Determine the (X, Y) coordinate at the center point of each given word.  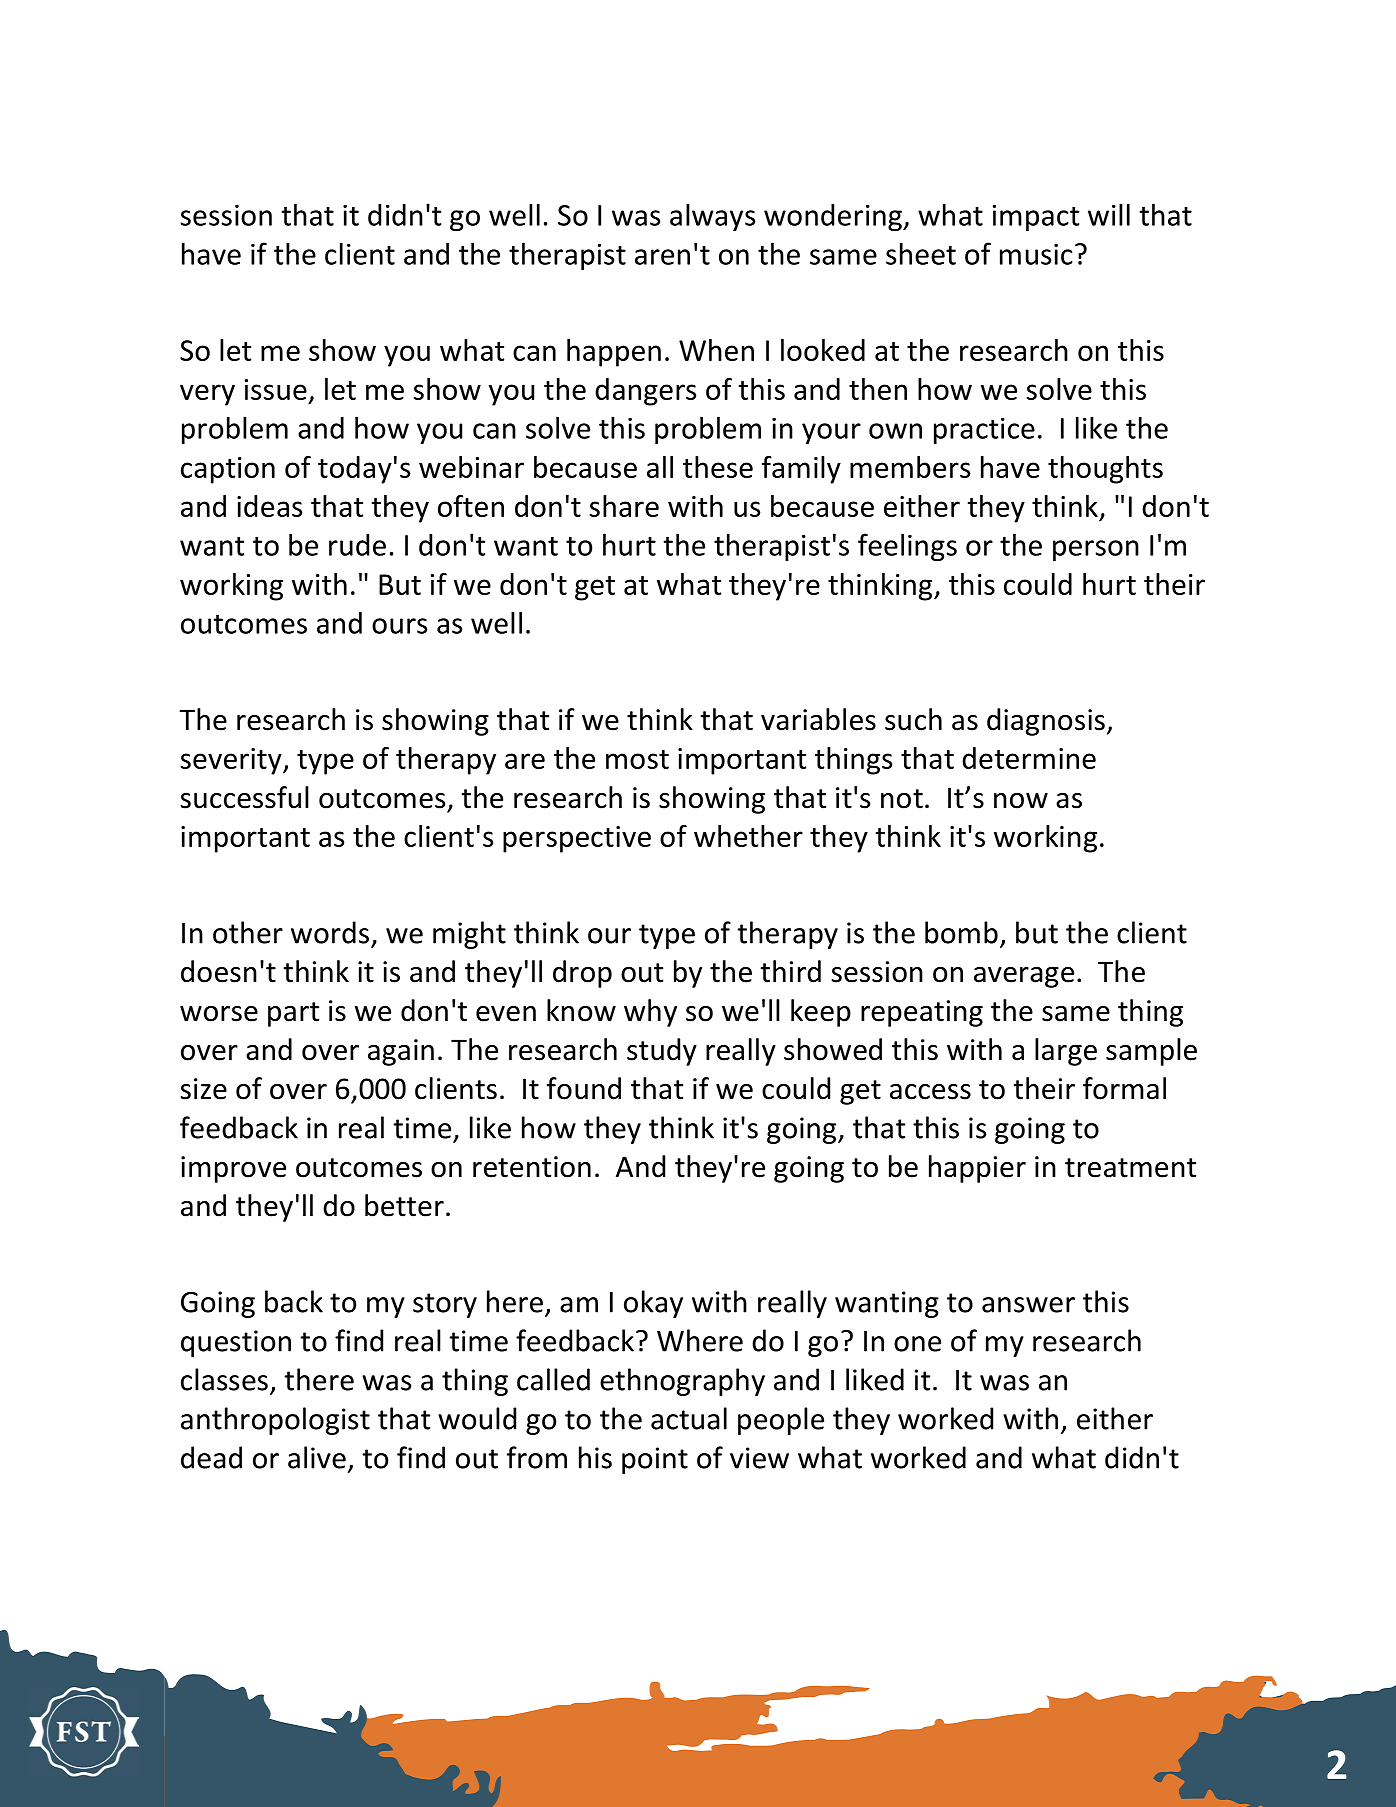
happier (977, 1169)
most (637, 759)
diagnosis (1046, 722)
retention (532, 1167)
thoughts (1105, 470)
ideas (269, 506)
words (330, 932)
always (712, 217)
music (1036, 254)
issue (276, 389)
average (1024, 977)
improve (233, 1169)
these (718, 467)
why (650, 1013)
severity (232, 761)
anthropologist (275, 1421)
